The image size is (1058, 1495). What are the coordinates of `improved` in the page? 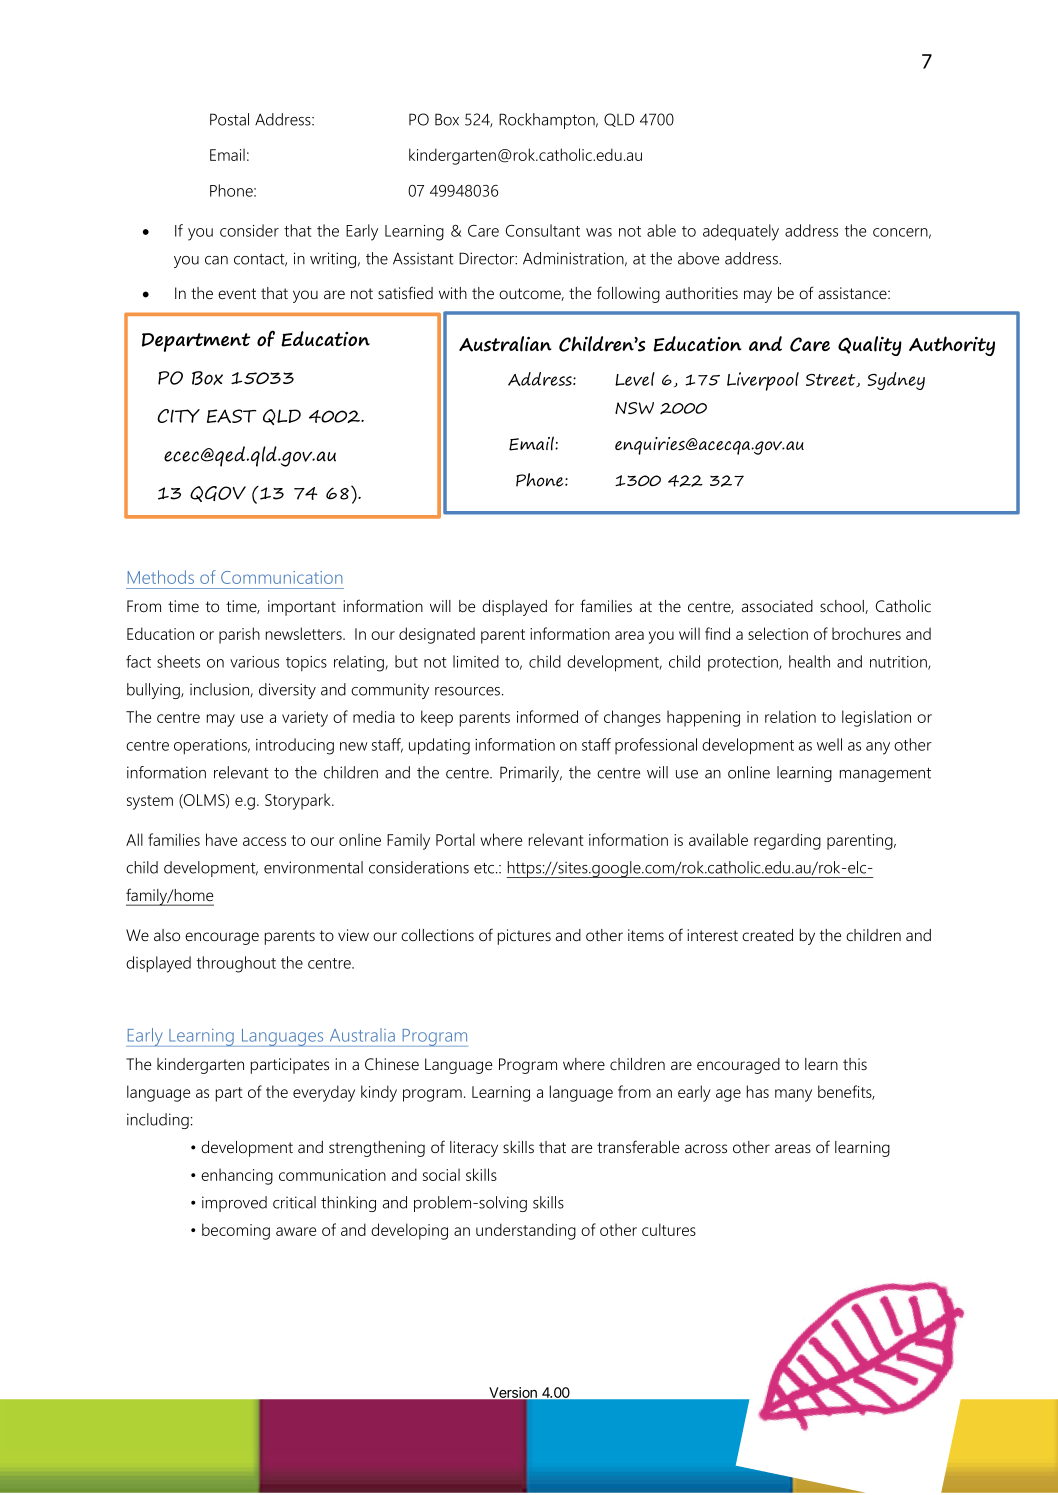 It's located at (234, 1204).
